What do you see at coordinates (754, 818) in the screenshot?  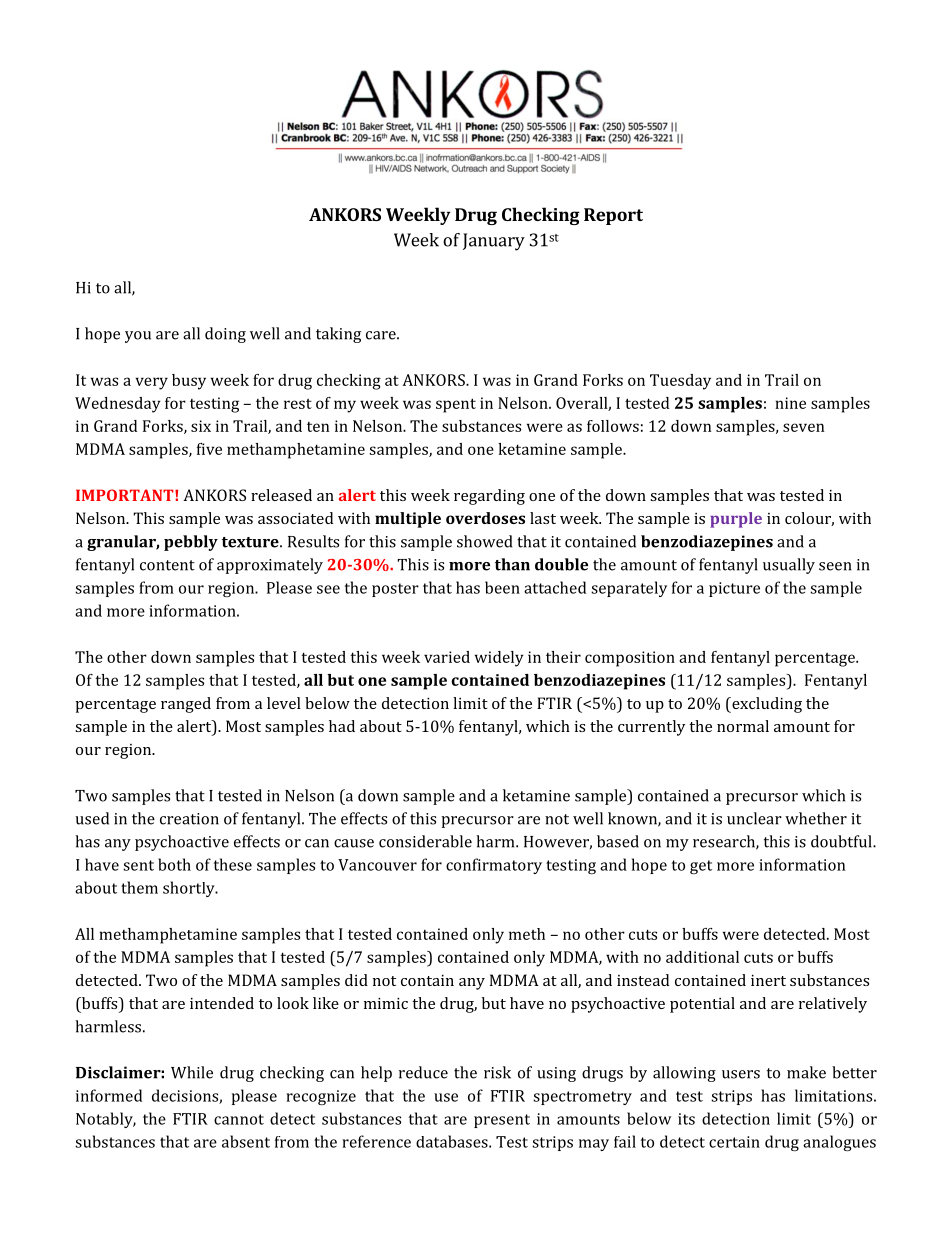 I see `unclear` at bounding box center [754, 818].
